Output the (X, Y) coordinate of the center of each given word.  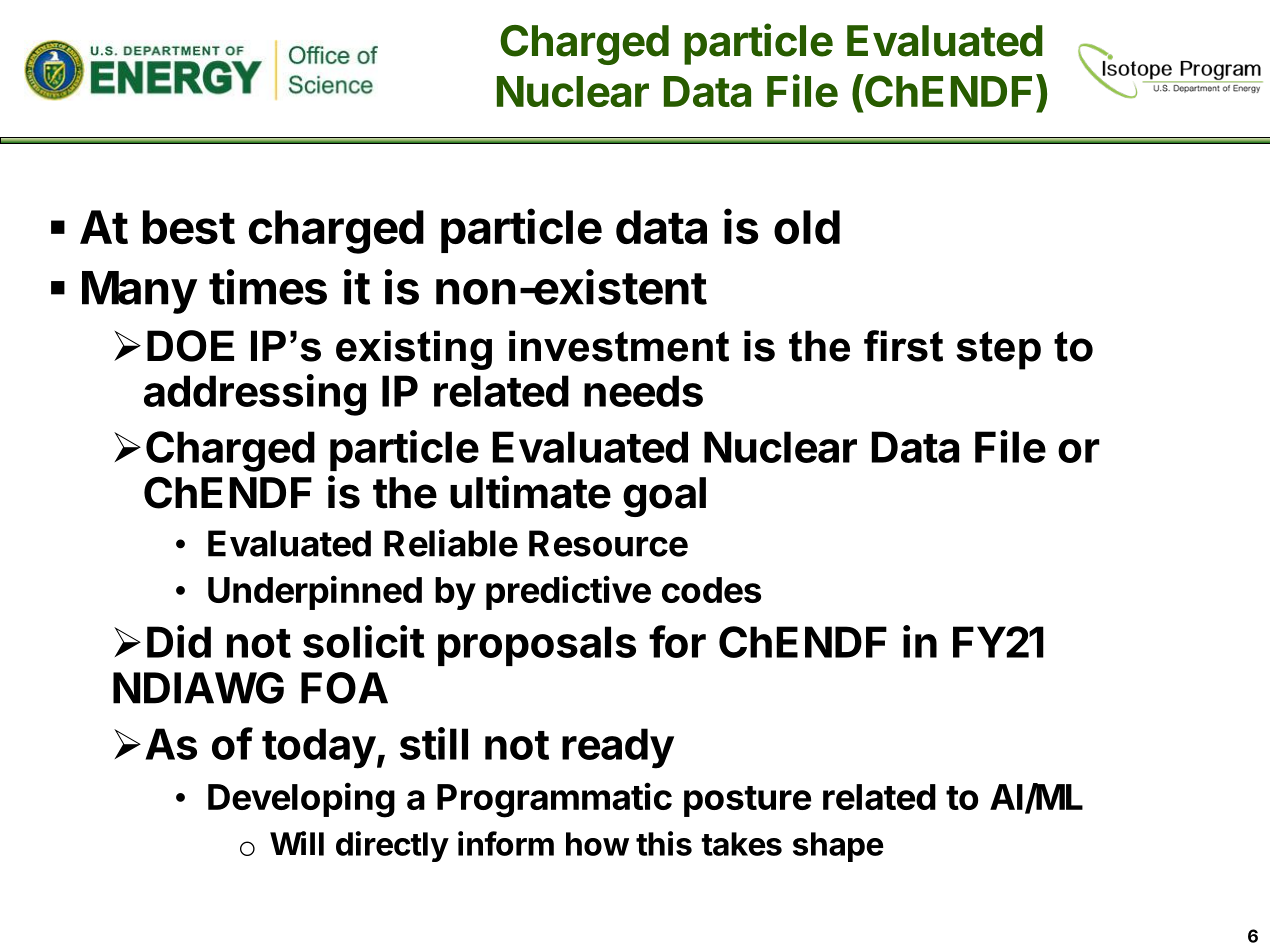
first (903, 346)
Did (179, 641)
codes (711, 590)
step (998, 350)
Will (297, 843)
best (189, 227)
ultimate (530, 492)
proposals (537, 646)
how (597, 844)
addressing (255, 395)
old (807, 227)
